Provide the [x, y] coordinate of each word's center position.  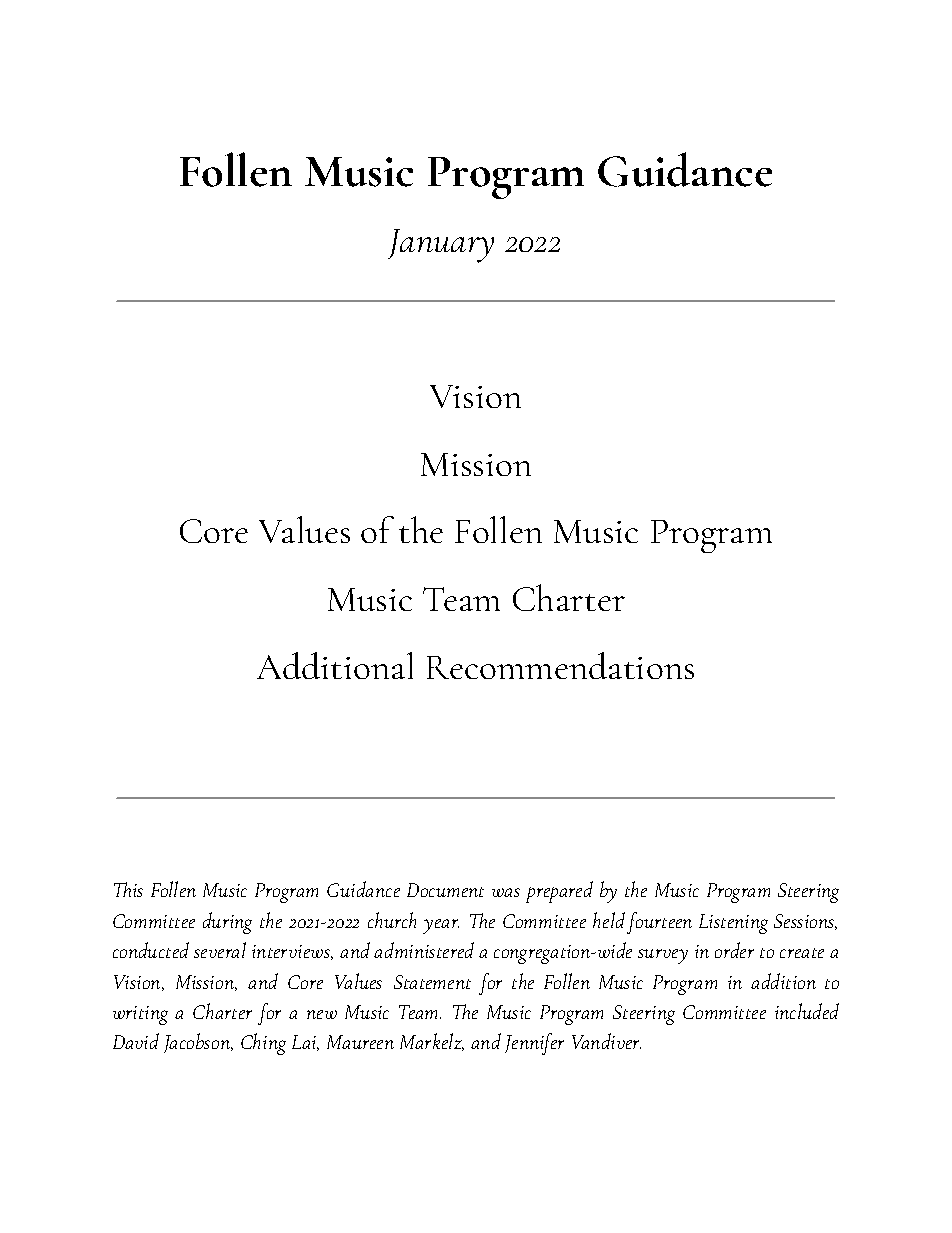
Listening [733, 924]
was [506, 892]
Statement [432, 982]
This [128, 889]
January [441, 246]
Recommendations [560, 665]
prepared [559, 892]
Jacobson [198, 1043]
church [392, 920]
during [227, 923]
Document [445, 890]
